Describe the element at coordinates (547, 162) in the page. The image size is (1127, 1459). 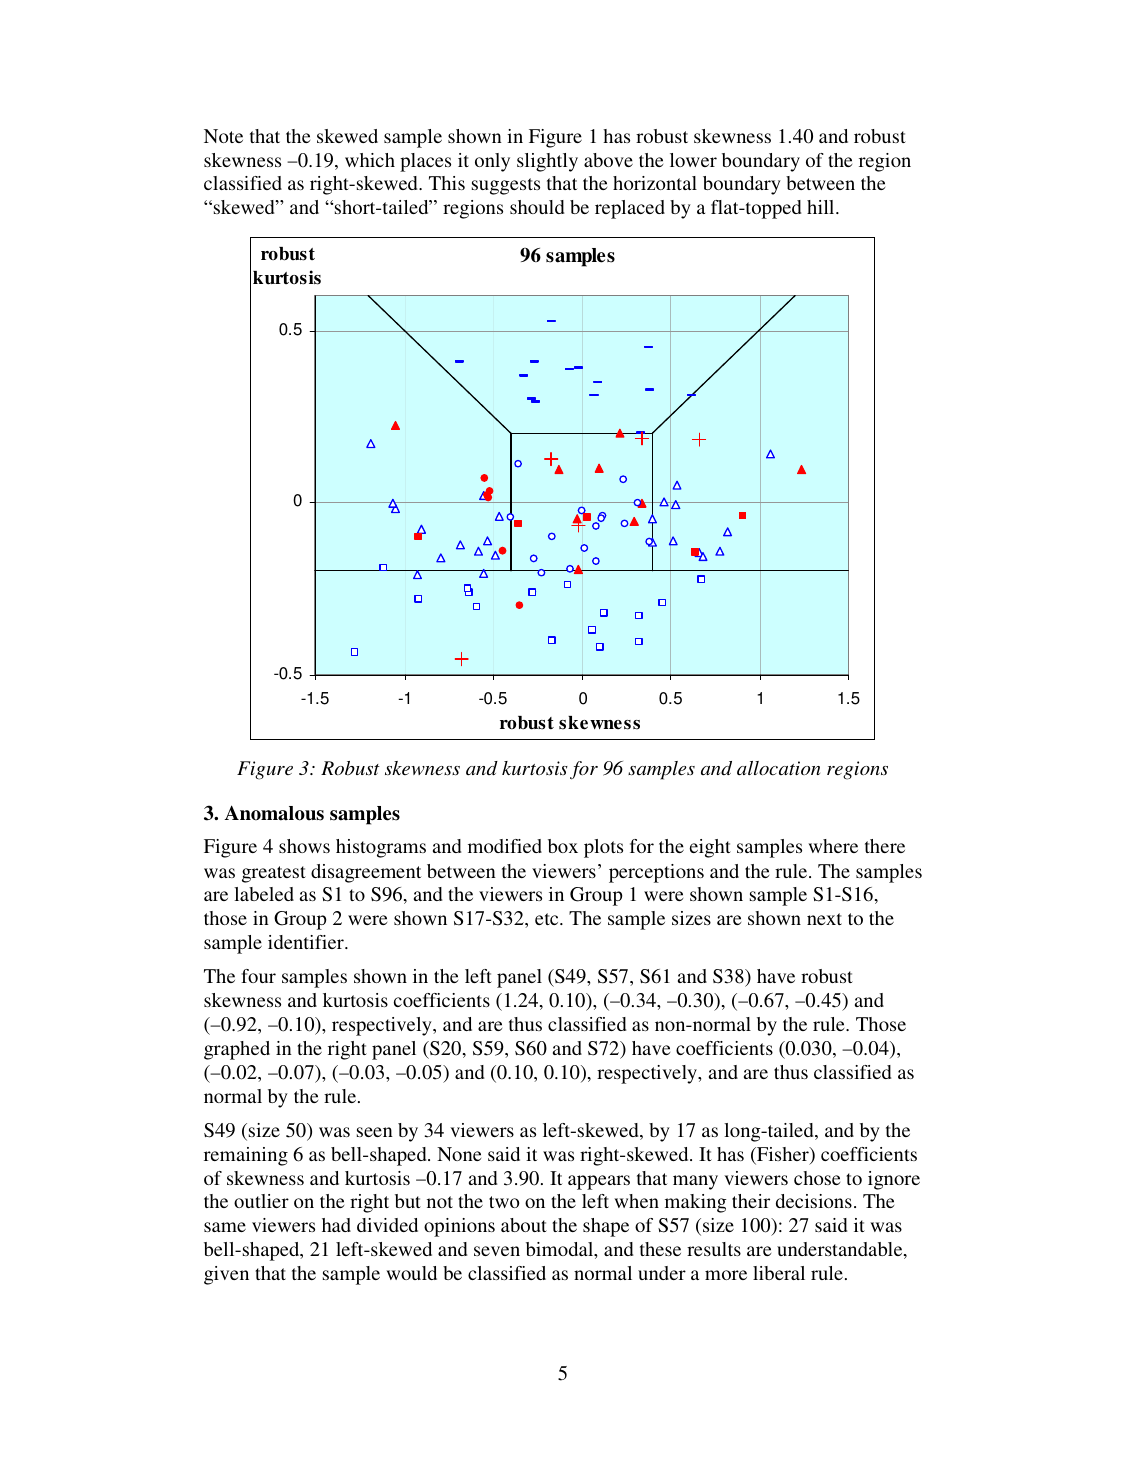
I see `slightly` at that location.
